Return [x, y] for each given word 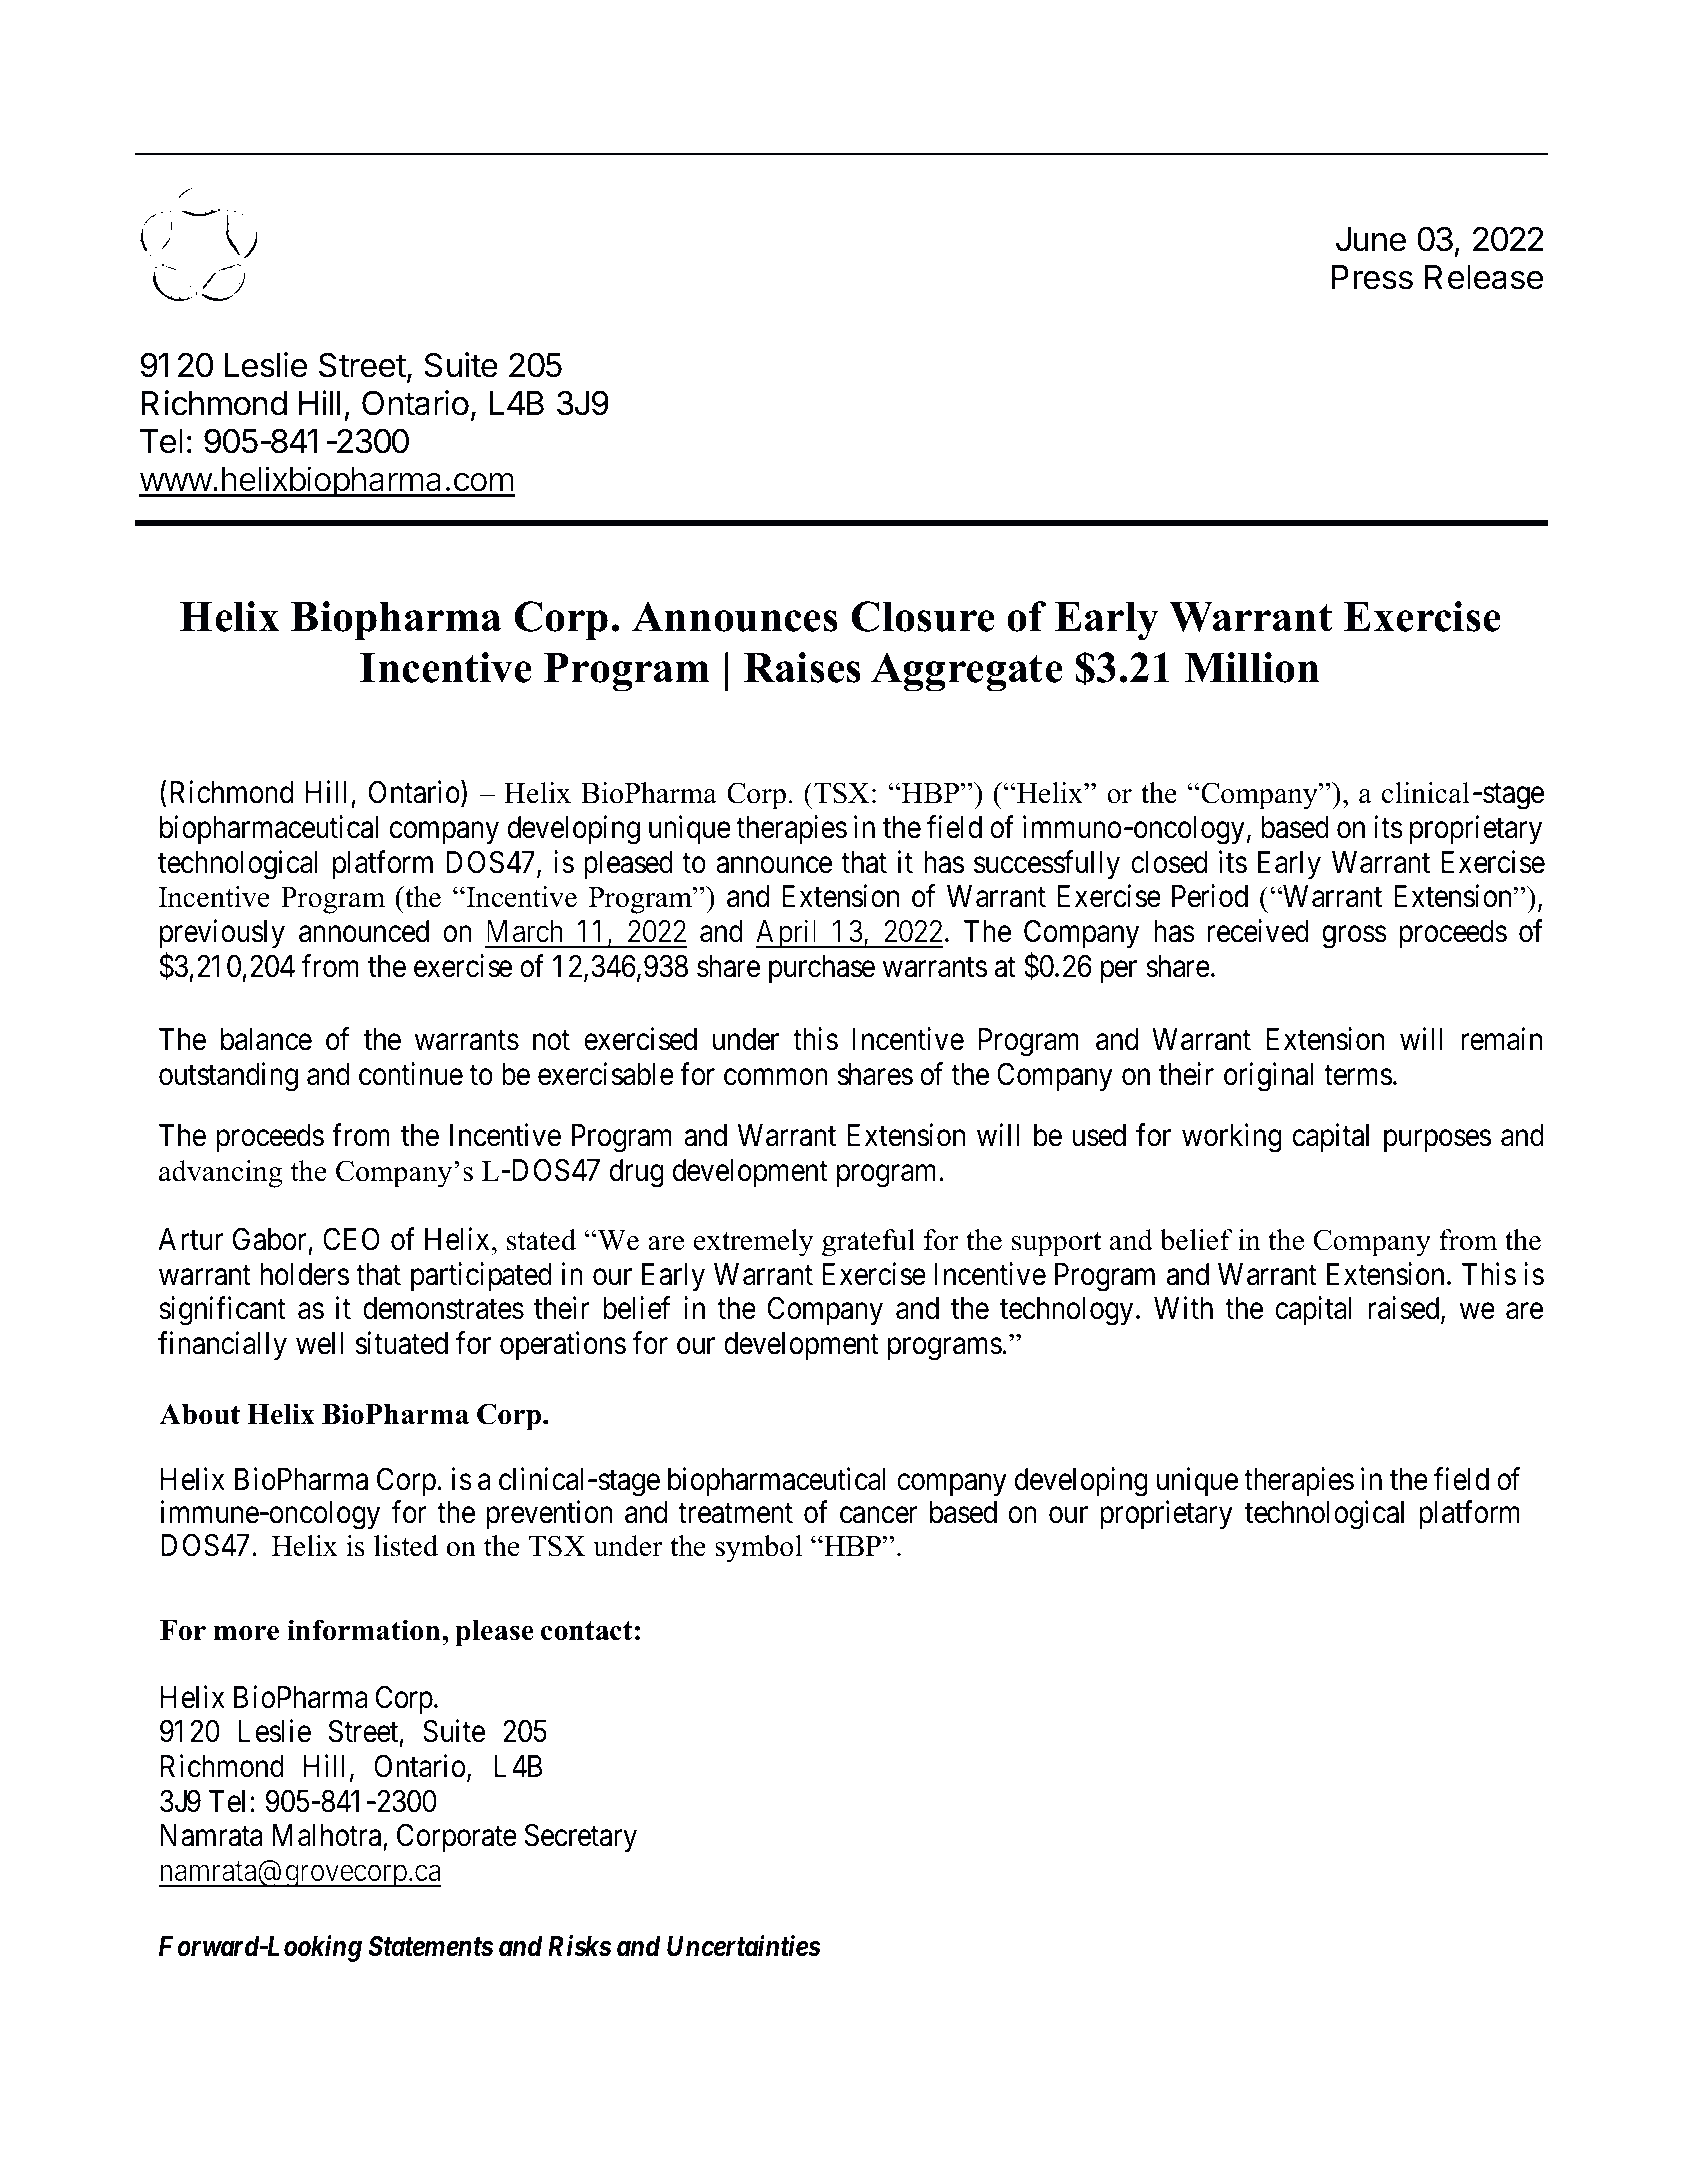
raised [1405, 1310]
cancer [878, 1516]
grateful [868, 1243]
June [1371, 239]
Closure [923, 616]
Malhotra [327, 1835]
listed [406, 1546]
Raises [802, 667]
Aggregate [967, 672]
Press [1372, 277]
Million [1252, 667]
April [789, 934]
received [1258, 931]
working [1232, 1138]
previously [222, 934]
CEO [351, 1239]
